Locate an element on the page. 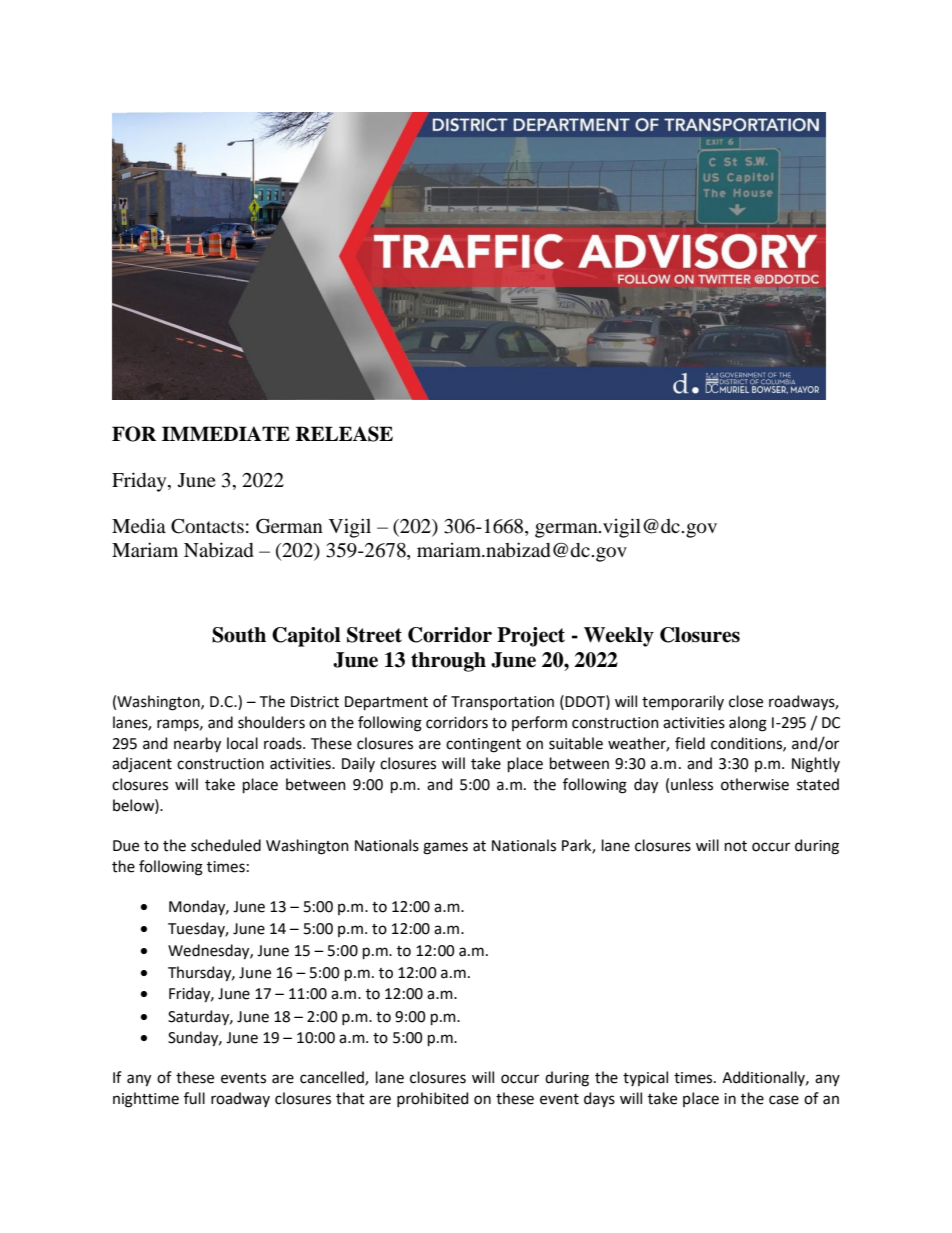  Contacts is located at coordinates (207, 526).
